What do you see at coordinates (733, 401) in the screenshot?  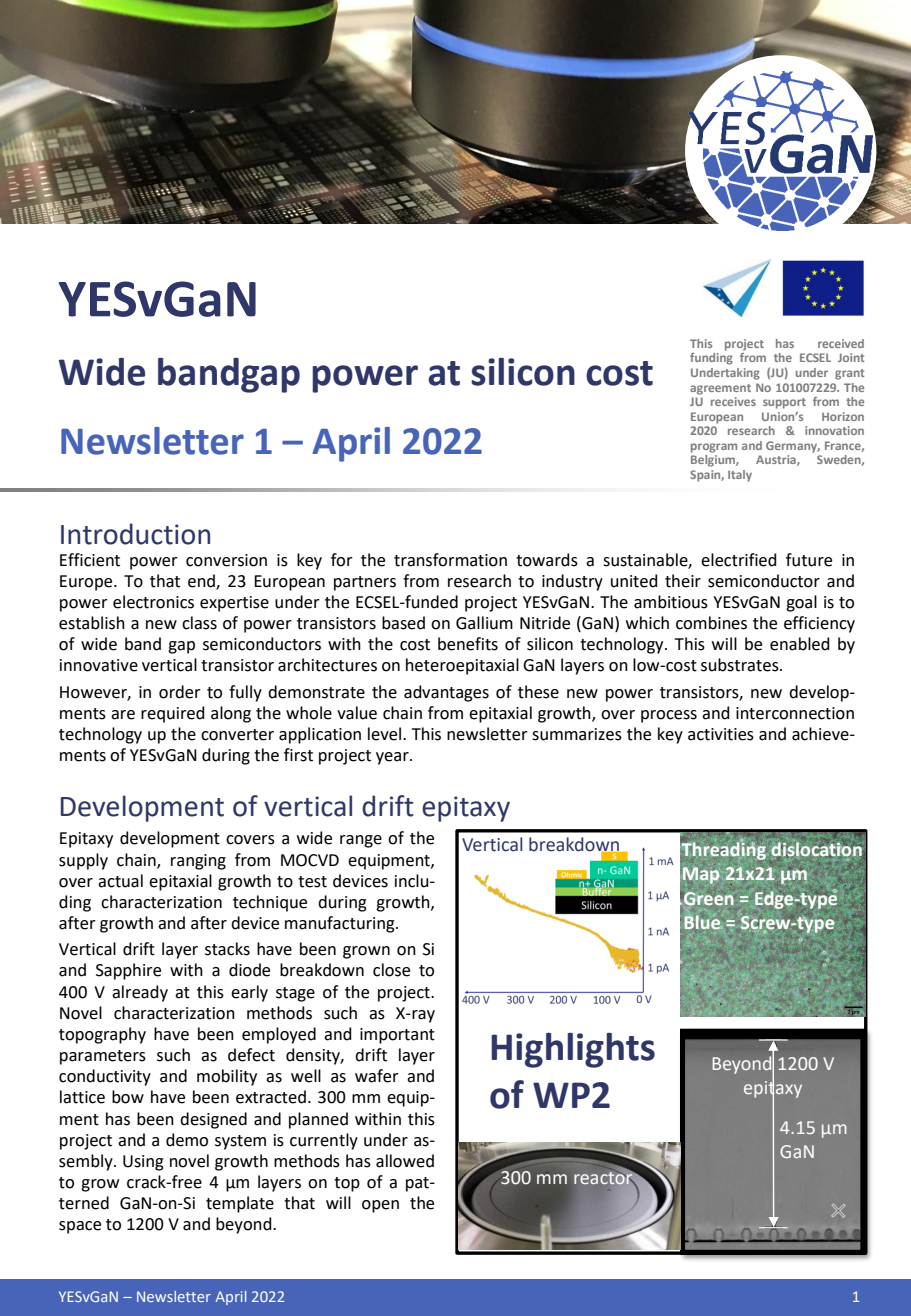 I see `receives` at bounding box center [733, 401].
